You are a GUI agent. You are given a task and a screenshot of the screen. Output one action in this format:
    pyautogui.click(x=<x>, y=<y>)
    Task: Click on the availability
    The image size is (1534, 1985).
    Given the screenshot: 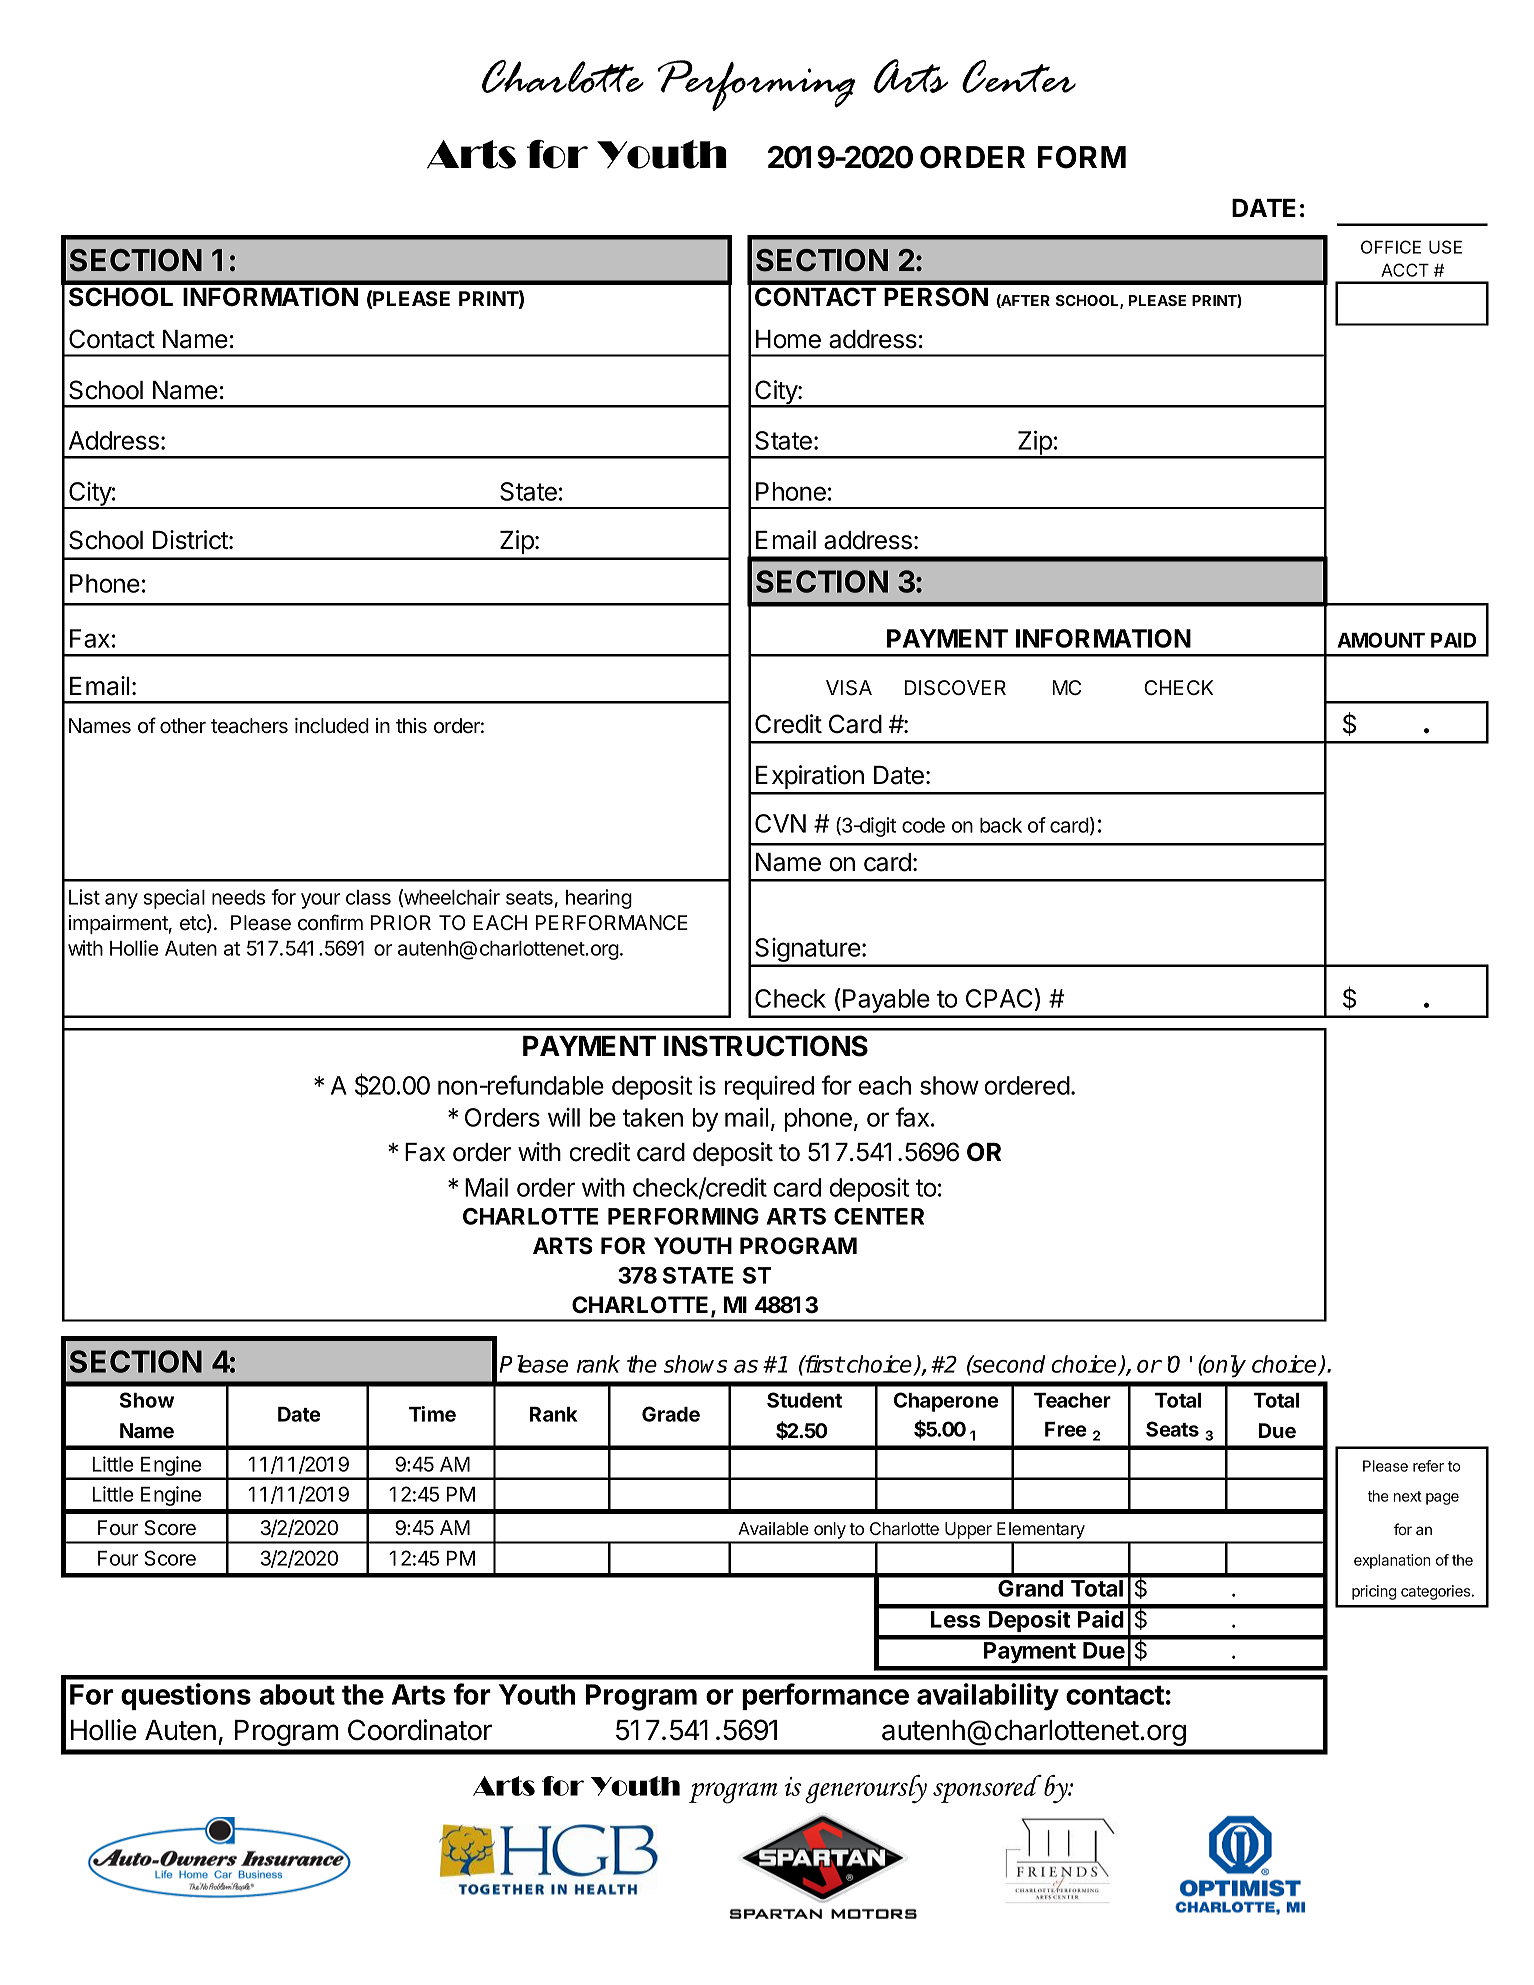 What is the action you would take?
    pyautogui.click(x=988, y=1697)
